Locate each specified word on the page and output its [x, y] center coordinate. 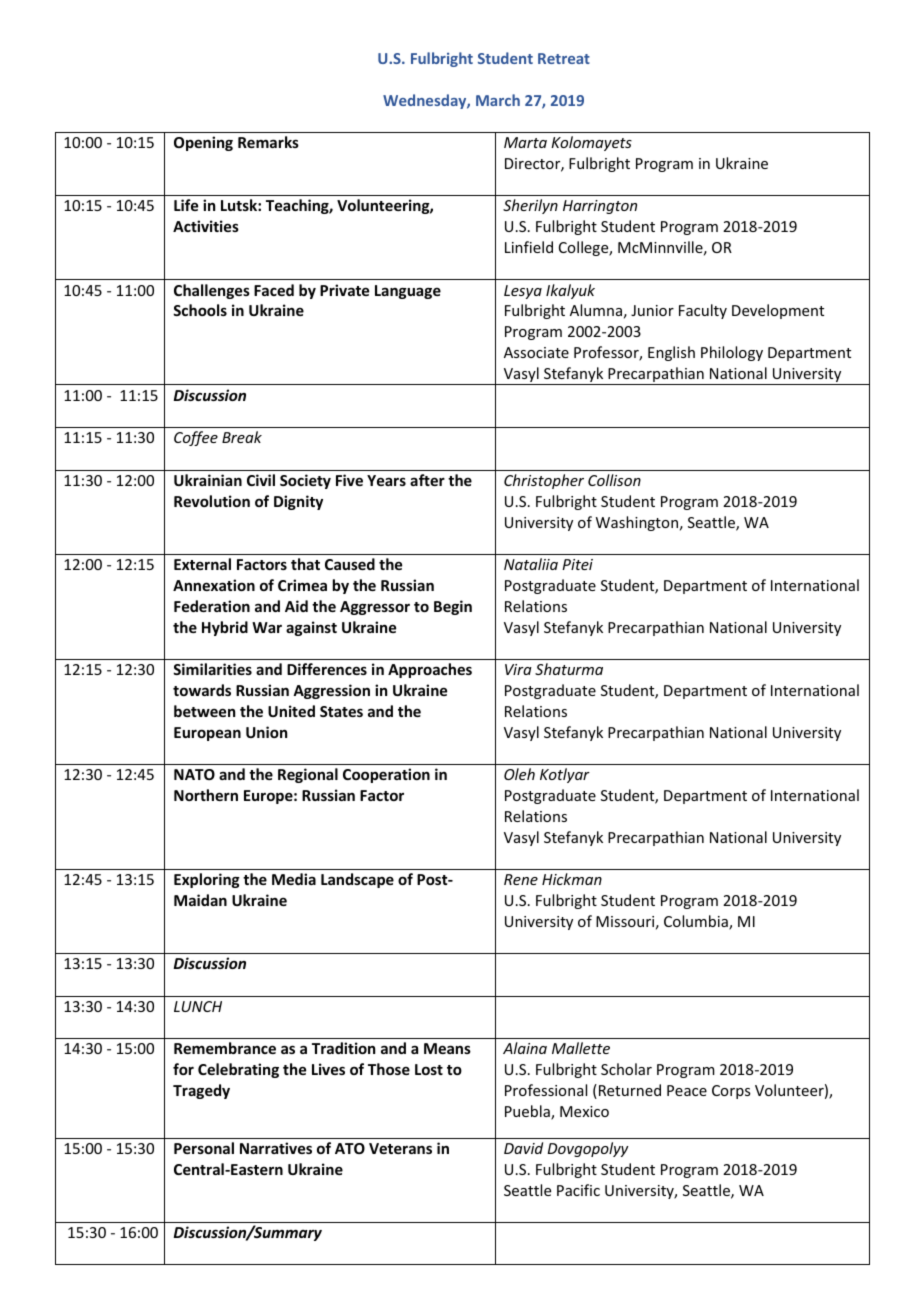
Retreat [564, 58]
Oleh [519, 774]
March [498, 100]
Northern [206, 795]
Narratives [276, 1148]
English [671, 353]
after [427, 480]
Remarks [268, 142]
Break [242, 437]
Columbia [697, 922]
